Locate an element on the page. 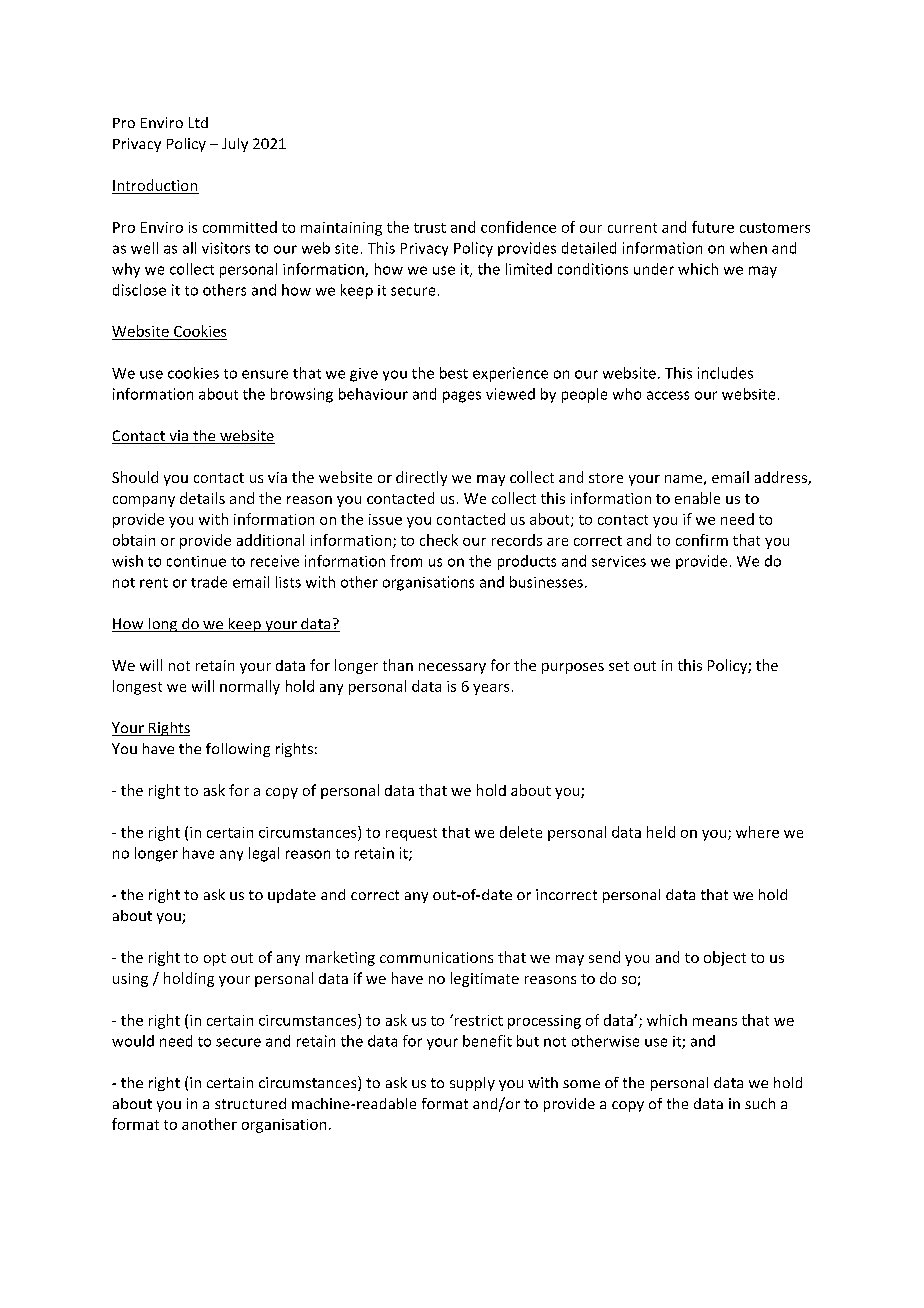 This document has width=924, height=1308. ensure is located at coordinates (265, 374).
